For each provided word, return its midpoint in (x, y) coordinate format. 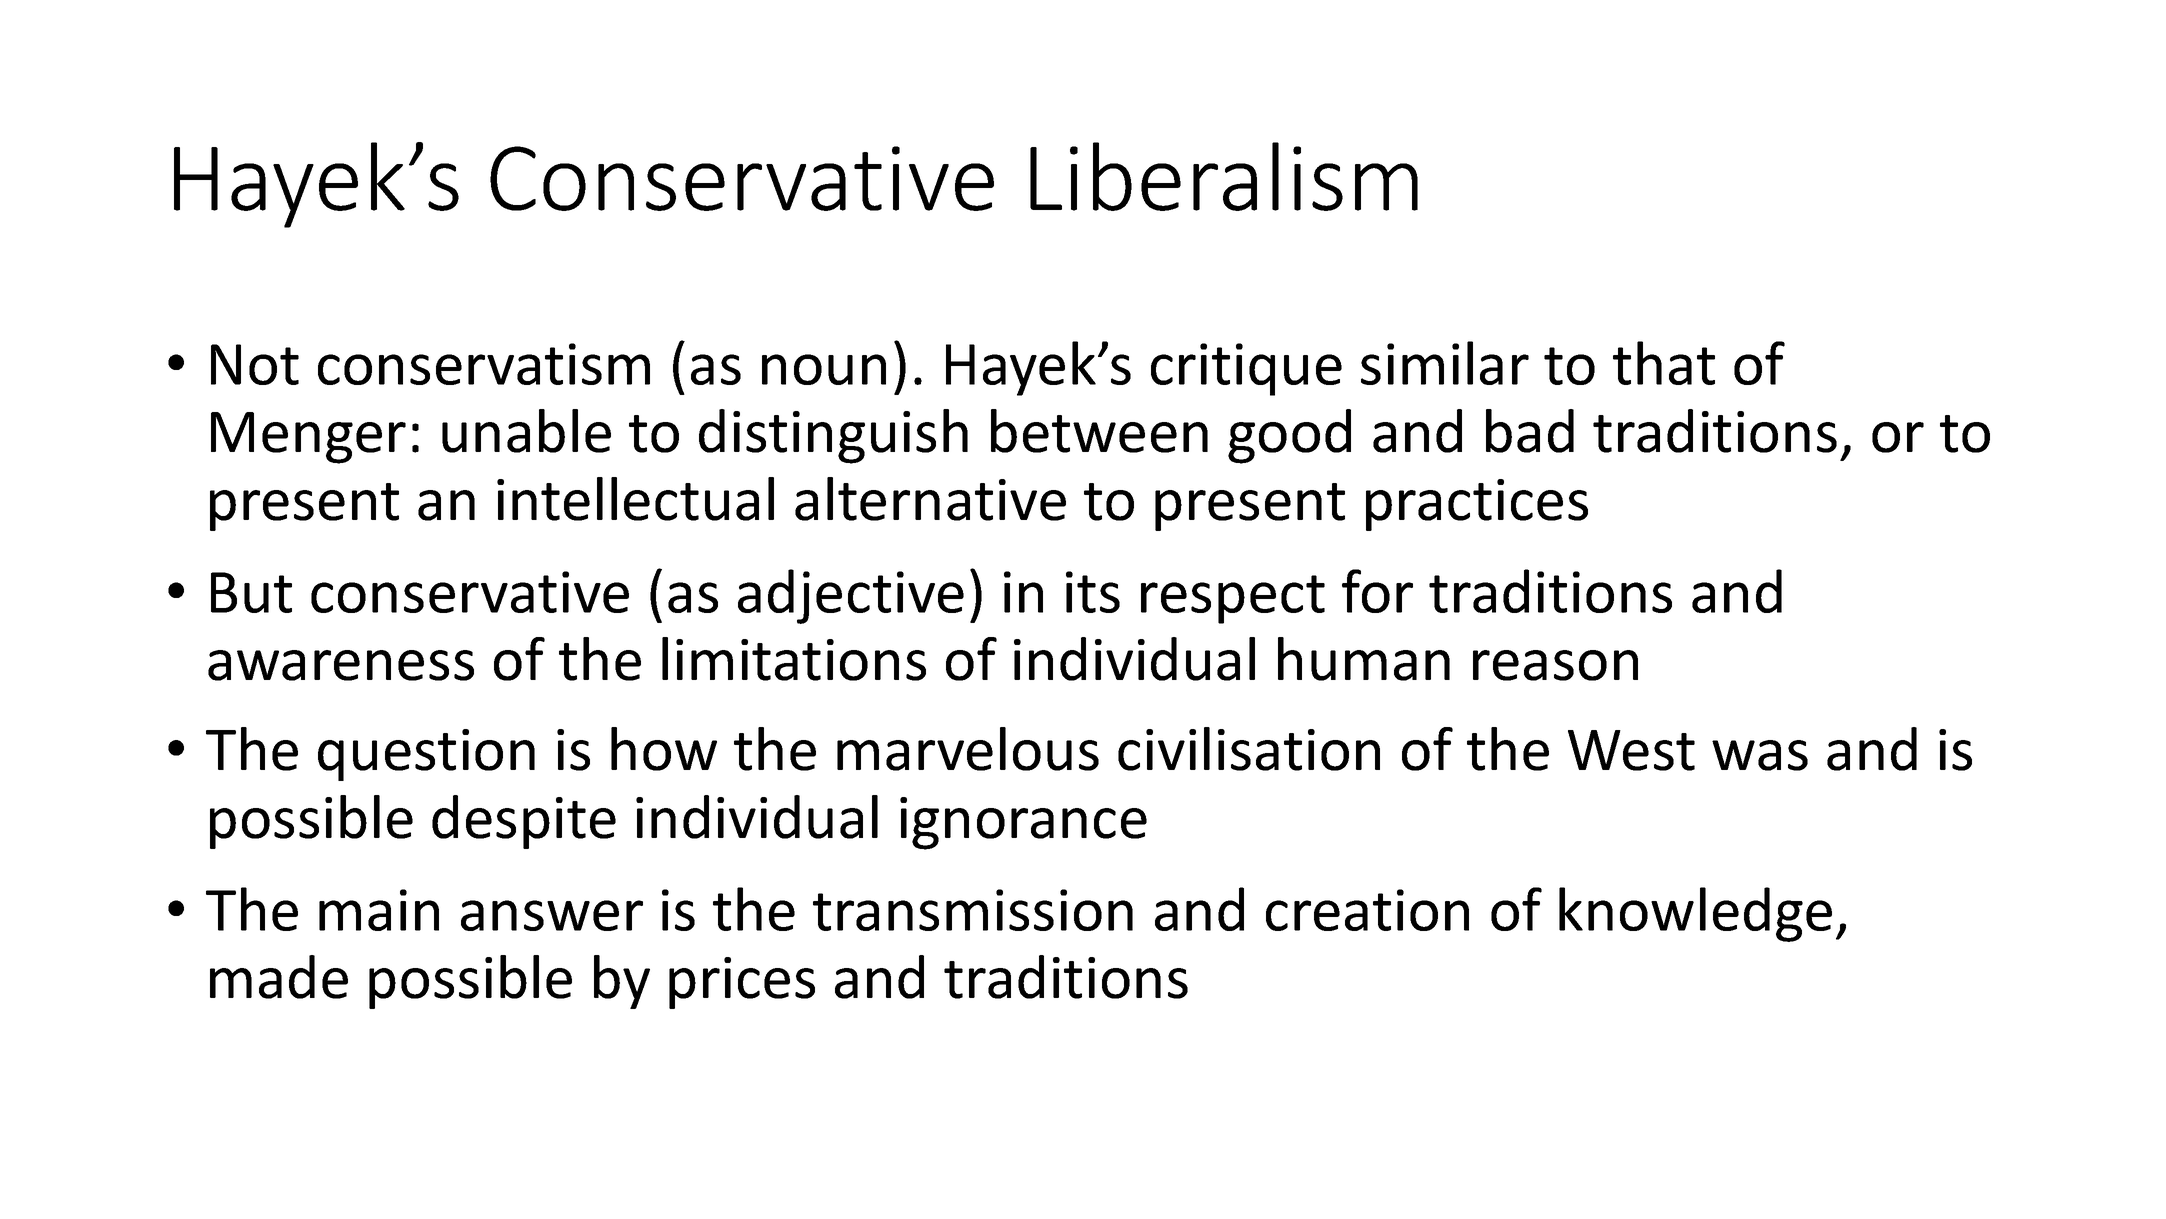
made (279, 977)
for (1377, 591)
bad (1530, 431)
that (1664, 363)
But (251, 592)
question (426, 755)
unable (526, 431)
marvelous (968, 749)
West (1631, 750)
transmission (973, 910)
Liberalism (1224, 176)
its (1093, 592)
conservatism (484, 364)
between (1099, 431)
